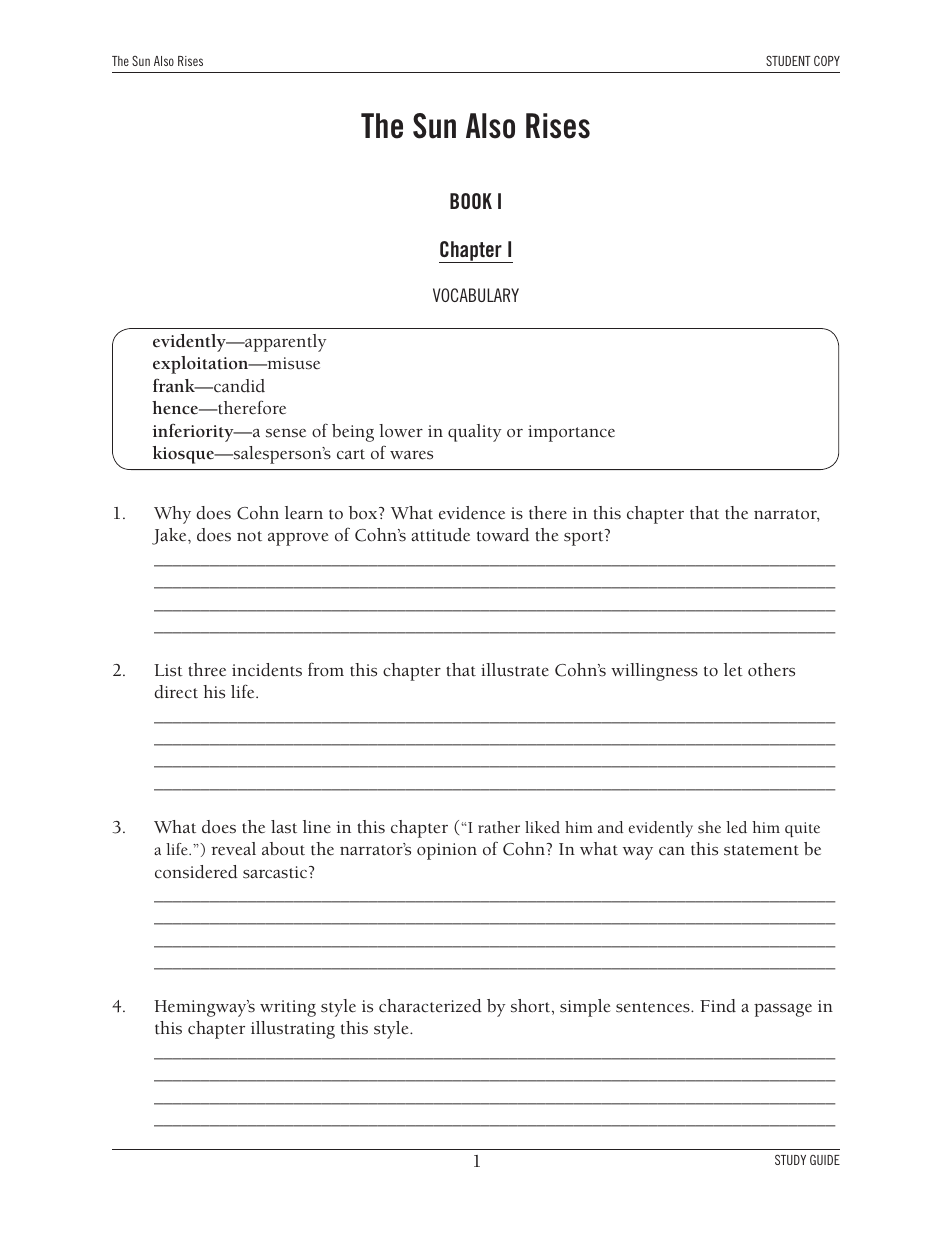 Image resolution: width=952 pixels, height=1233 pixels. What do you see at coordinates (293, 1030) in the document?
I see `illustrating` at bounding box center [293, 1030].
